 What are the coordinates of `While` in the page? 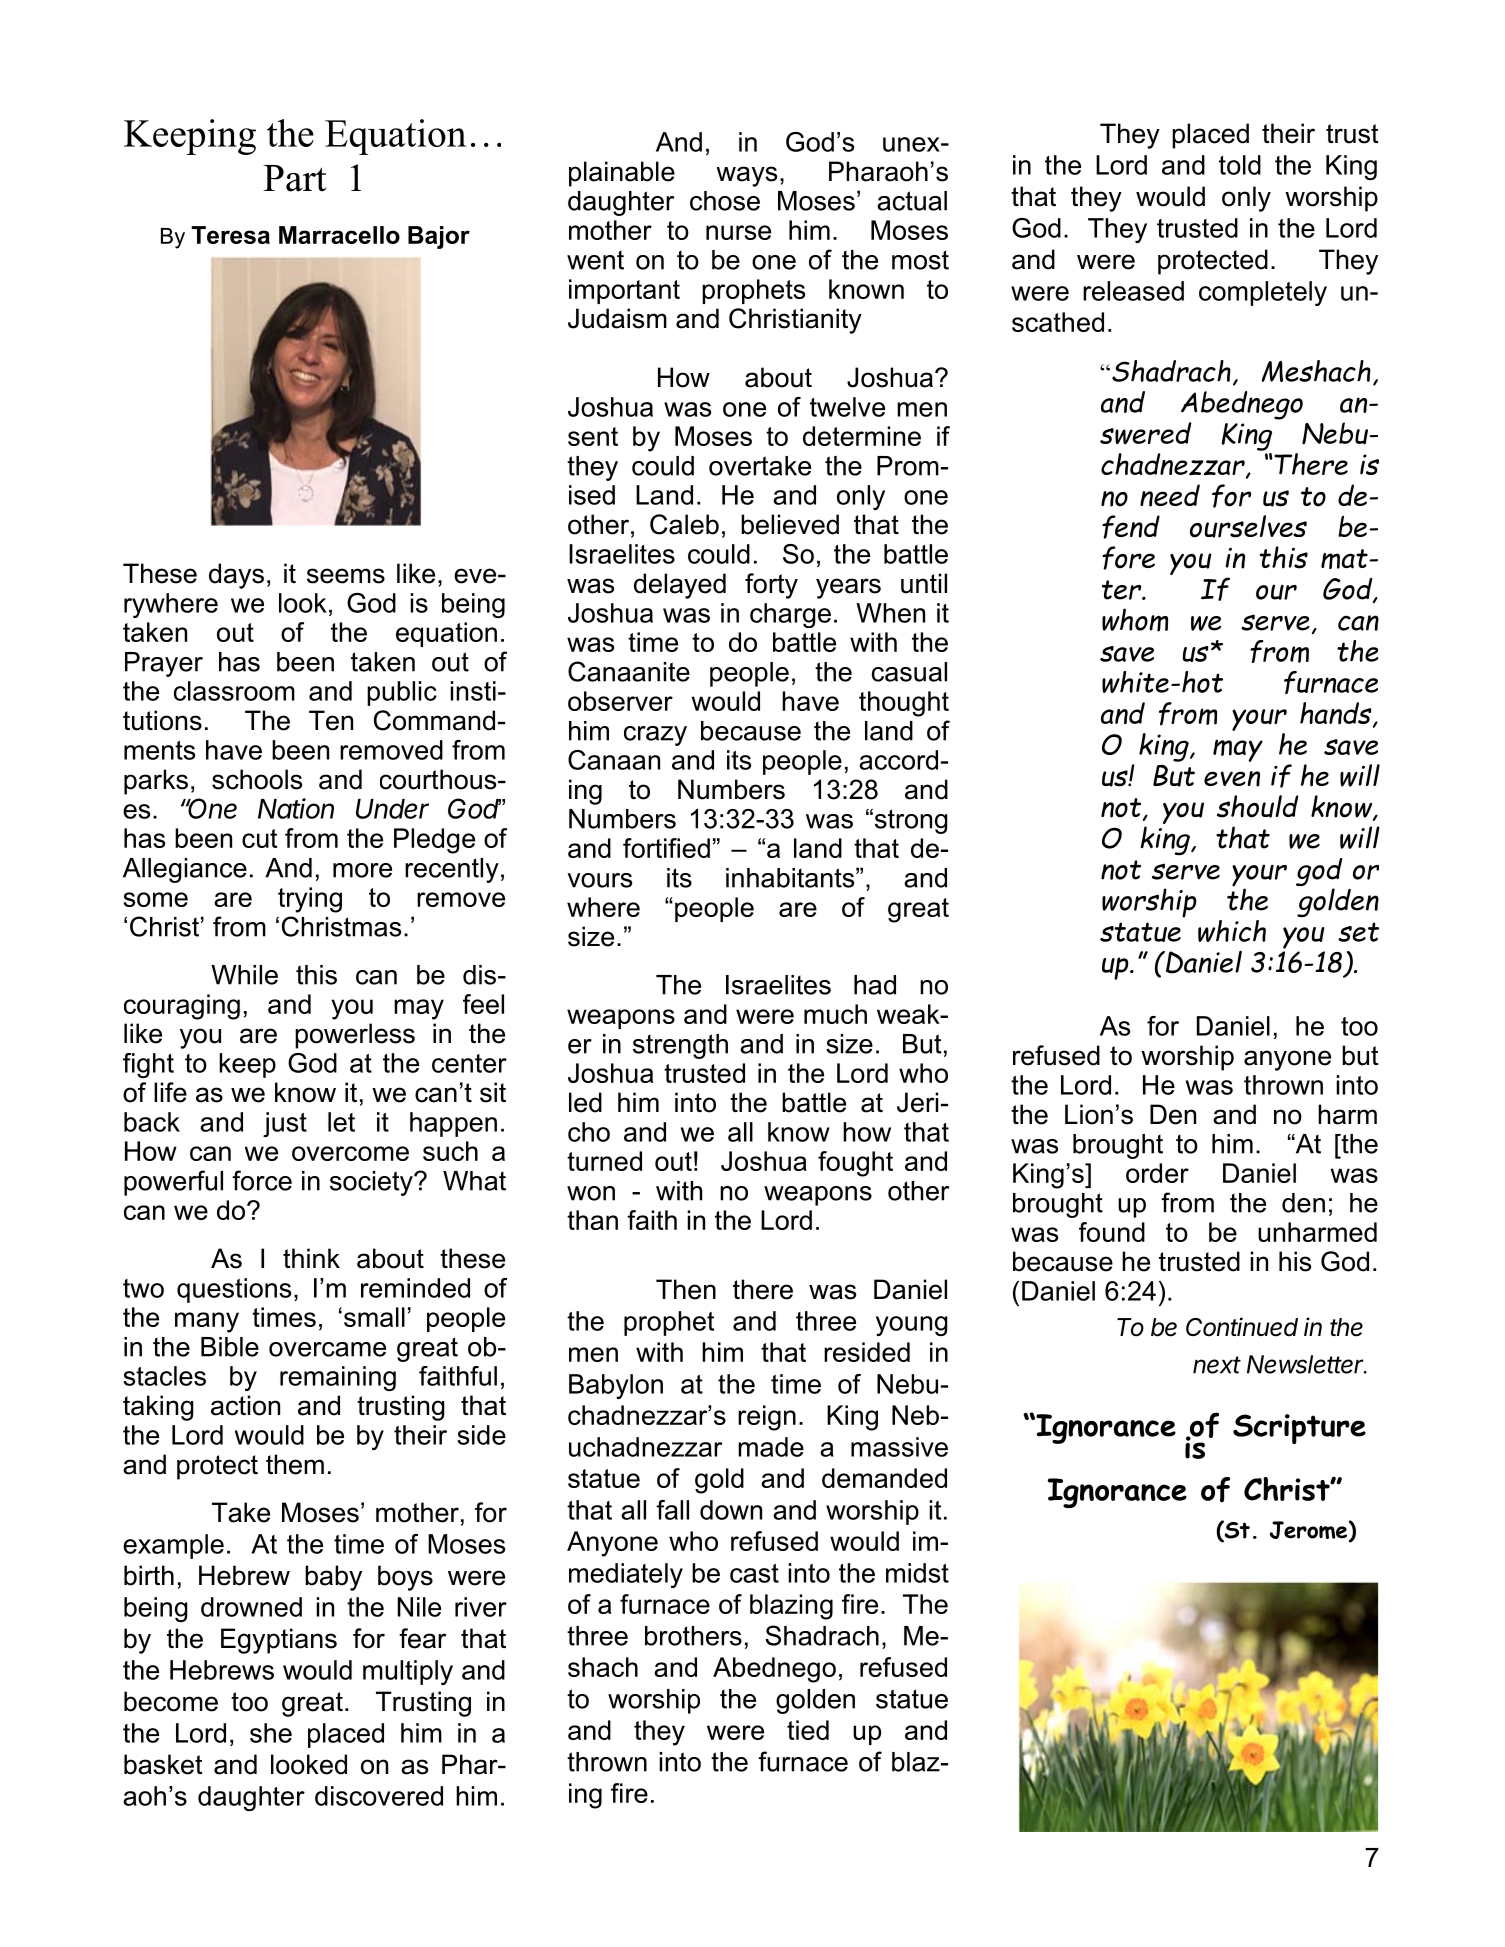 It's located at (244, 975).
